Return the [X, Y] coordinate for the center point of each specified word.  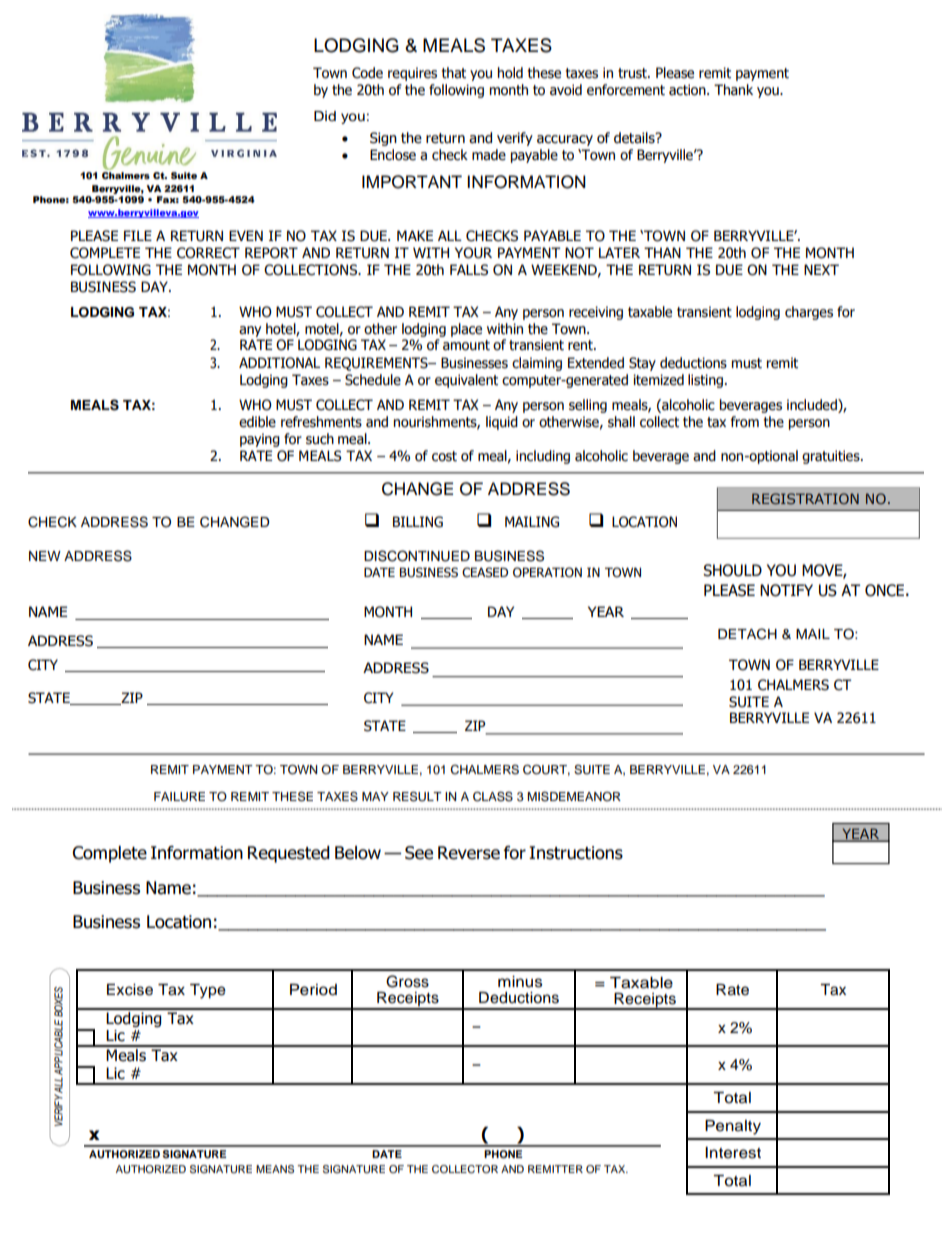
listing [705, 381]
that [454, 73]
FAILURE [179, 797]
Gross [407, 981]
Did [325, 116]
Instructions [576, 853]
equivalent [466, 381]
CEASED [485, 572]
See [419, 853]
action [688, 90]
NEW [45, 556]
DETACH [747, 634]
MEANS [275, 1169]
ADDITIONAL [279, 363]
